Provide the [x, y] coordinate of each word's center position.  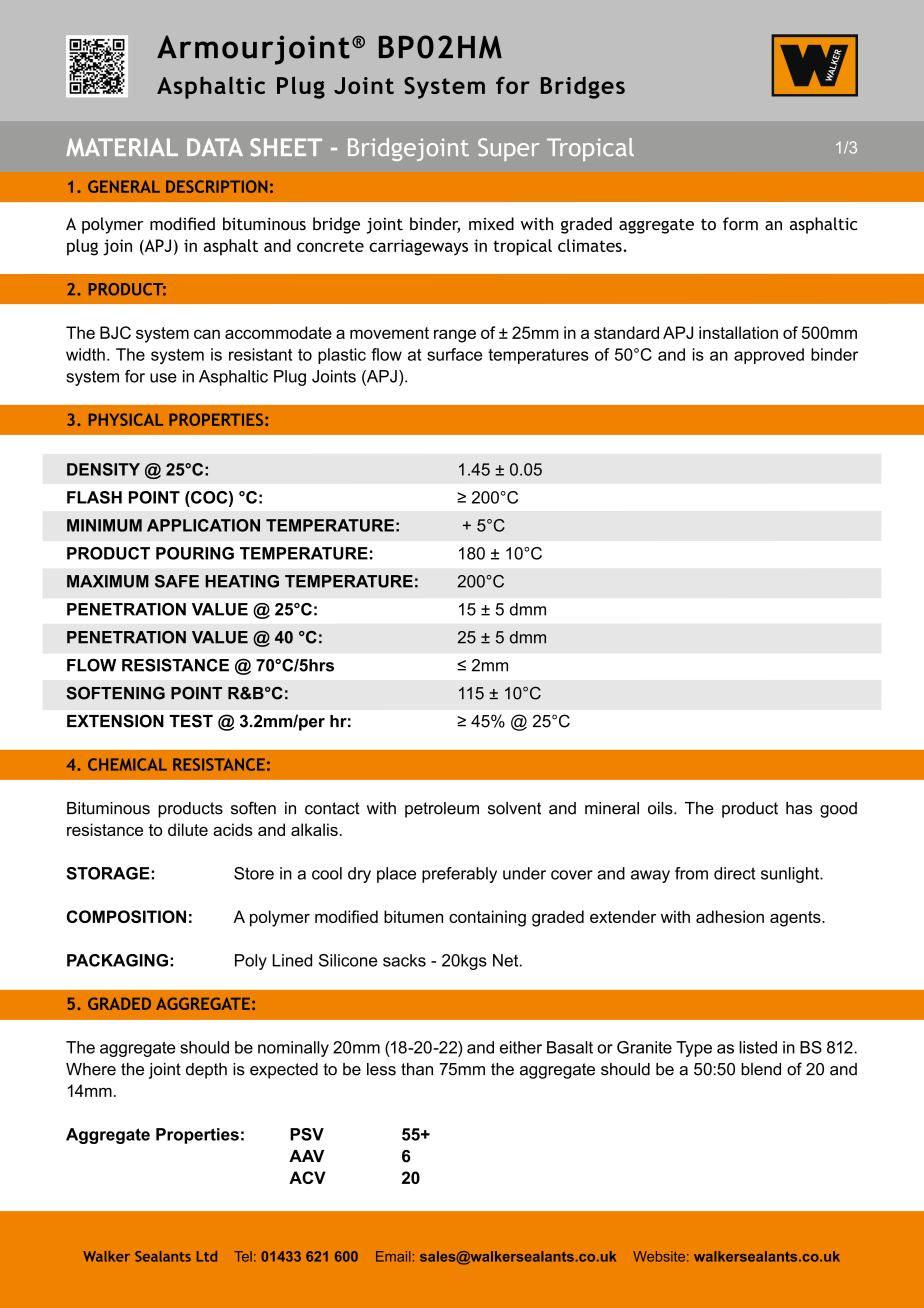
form [740, 224]
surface [455, 354]
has [799, 808]
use [163, 378]
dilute [188, 829]
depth [206, 1071]
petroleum [442, 810]
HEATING [242, 581]
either [521, 1047]
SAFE [177, 581]
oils [661, 808]
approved [769, 356]
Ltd [207, 1256]
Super [508, 149]
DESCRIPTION [216, 186]
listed [758, 1047]
